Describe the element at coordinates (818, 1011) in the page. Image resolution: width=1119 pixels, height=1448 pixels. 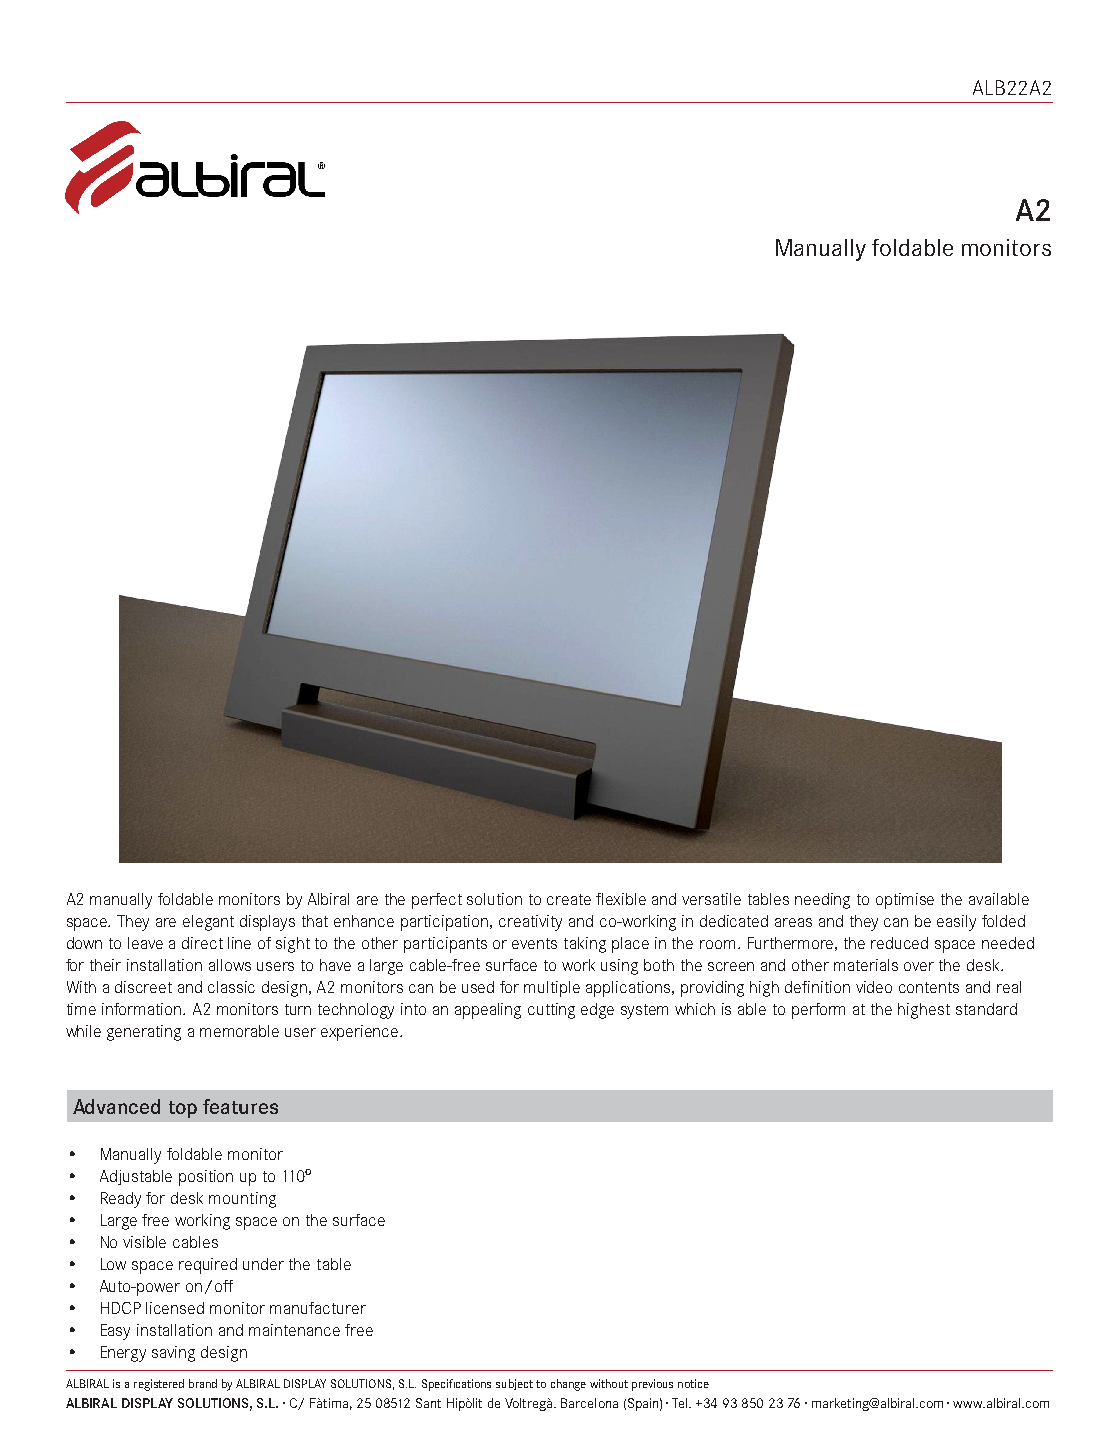
I see `perform` at that location.
